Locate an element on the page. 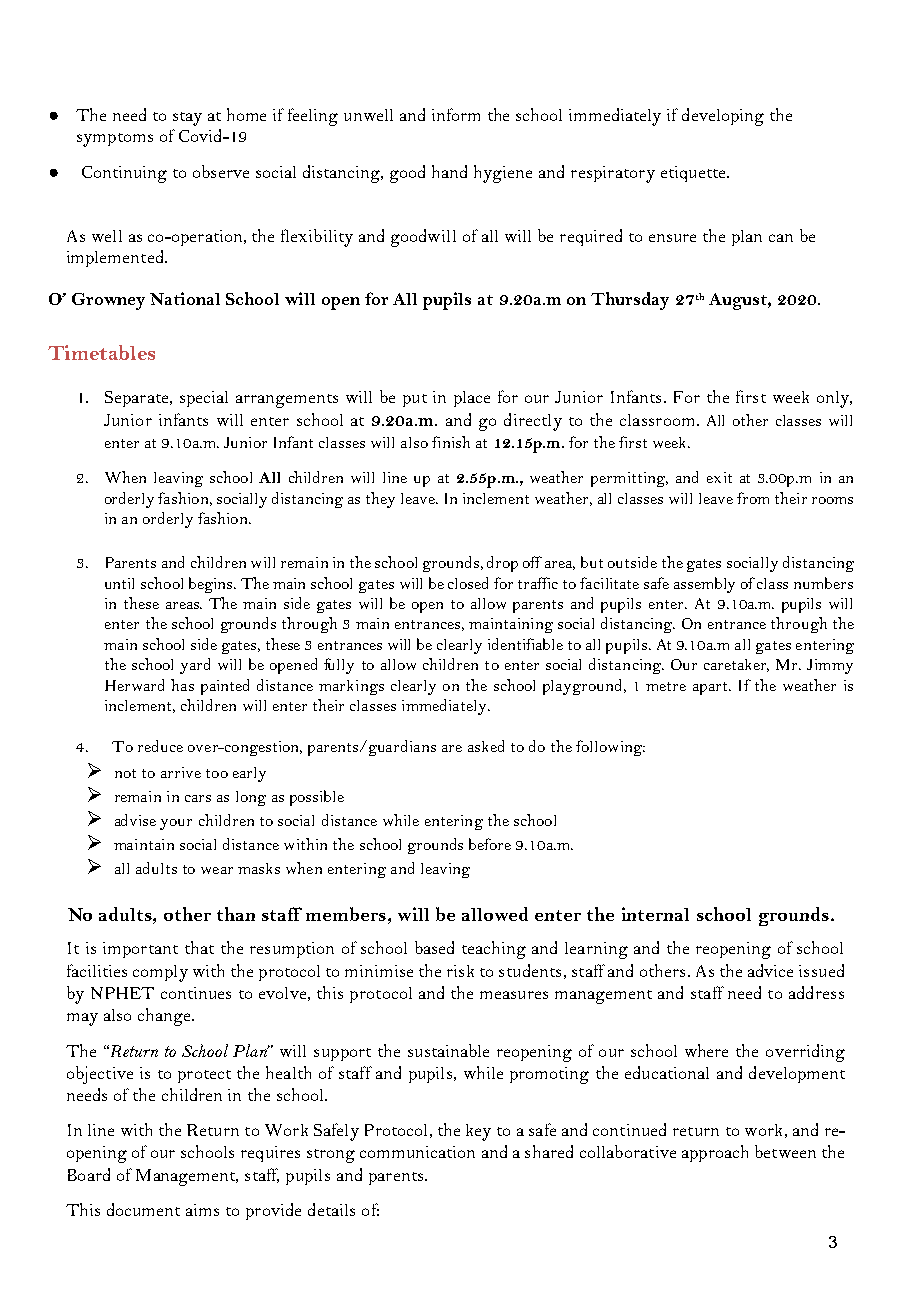  hand is located at coordinates (449, 171).
